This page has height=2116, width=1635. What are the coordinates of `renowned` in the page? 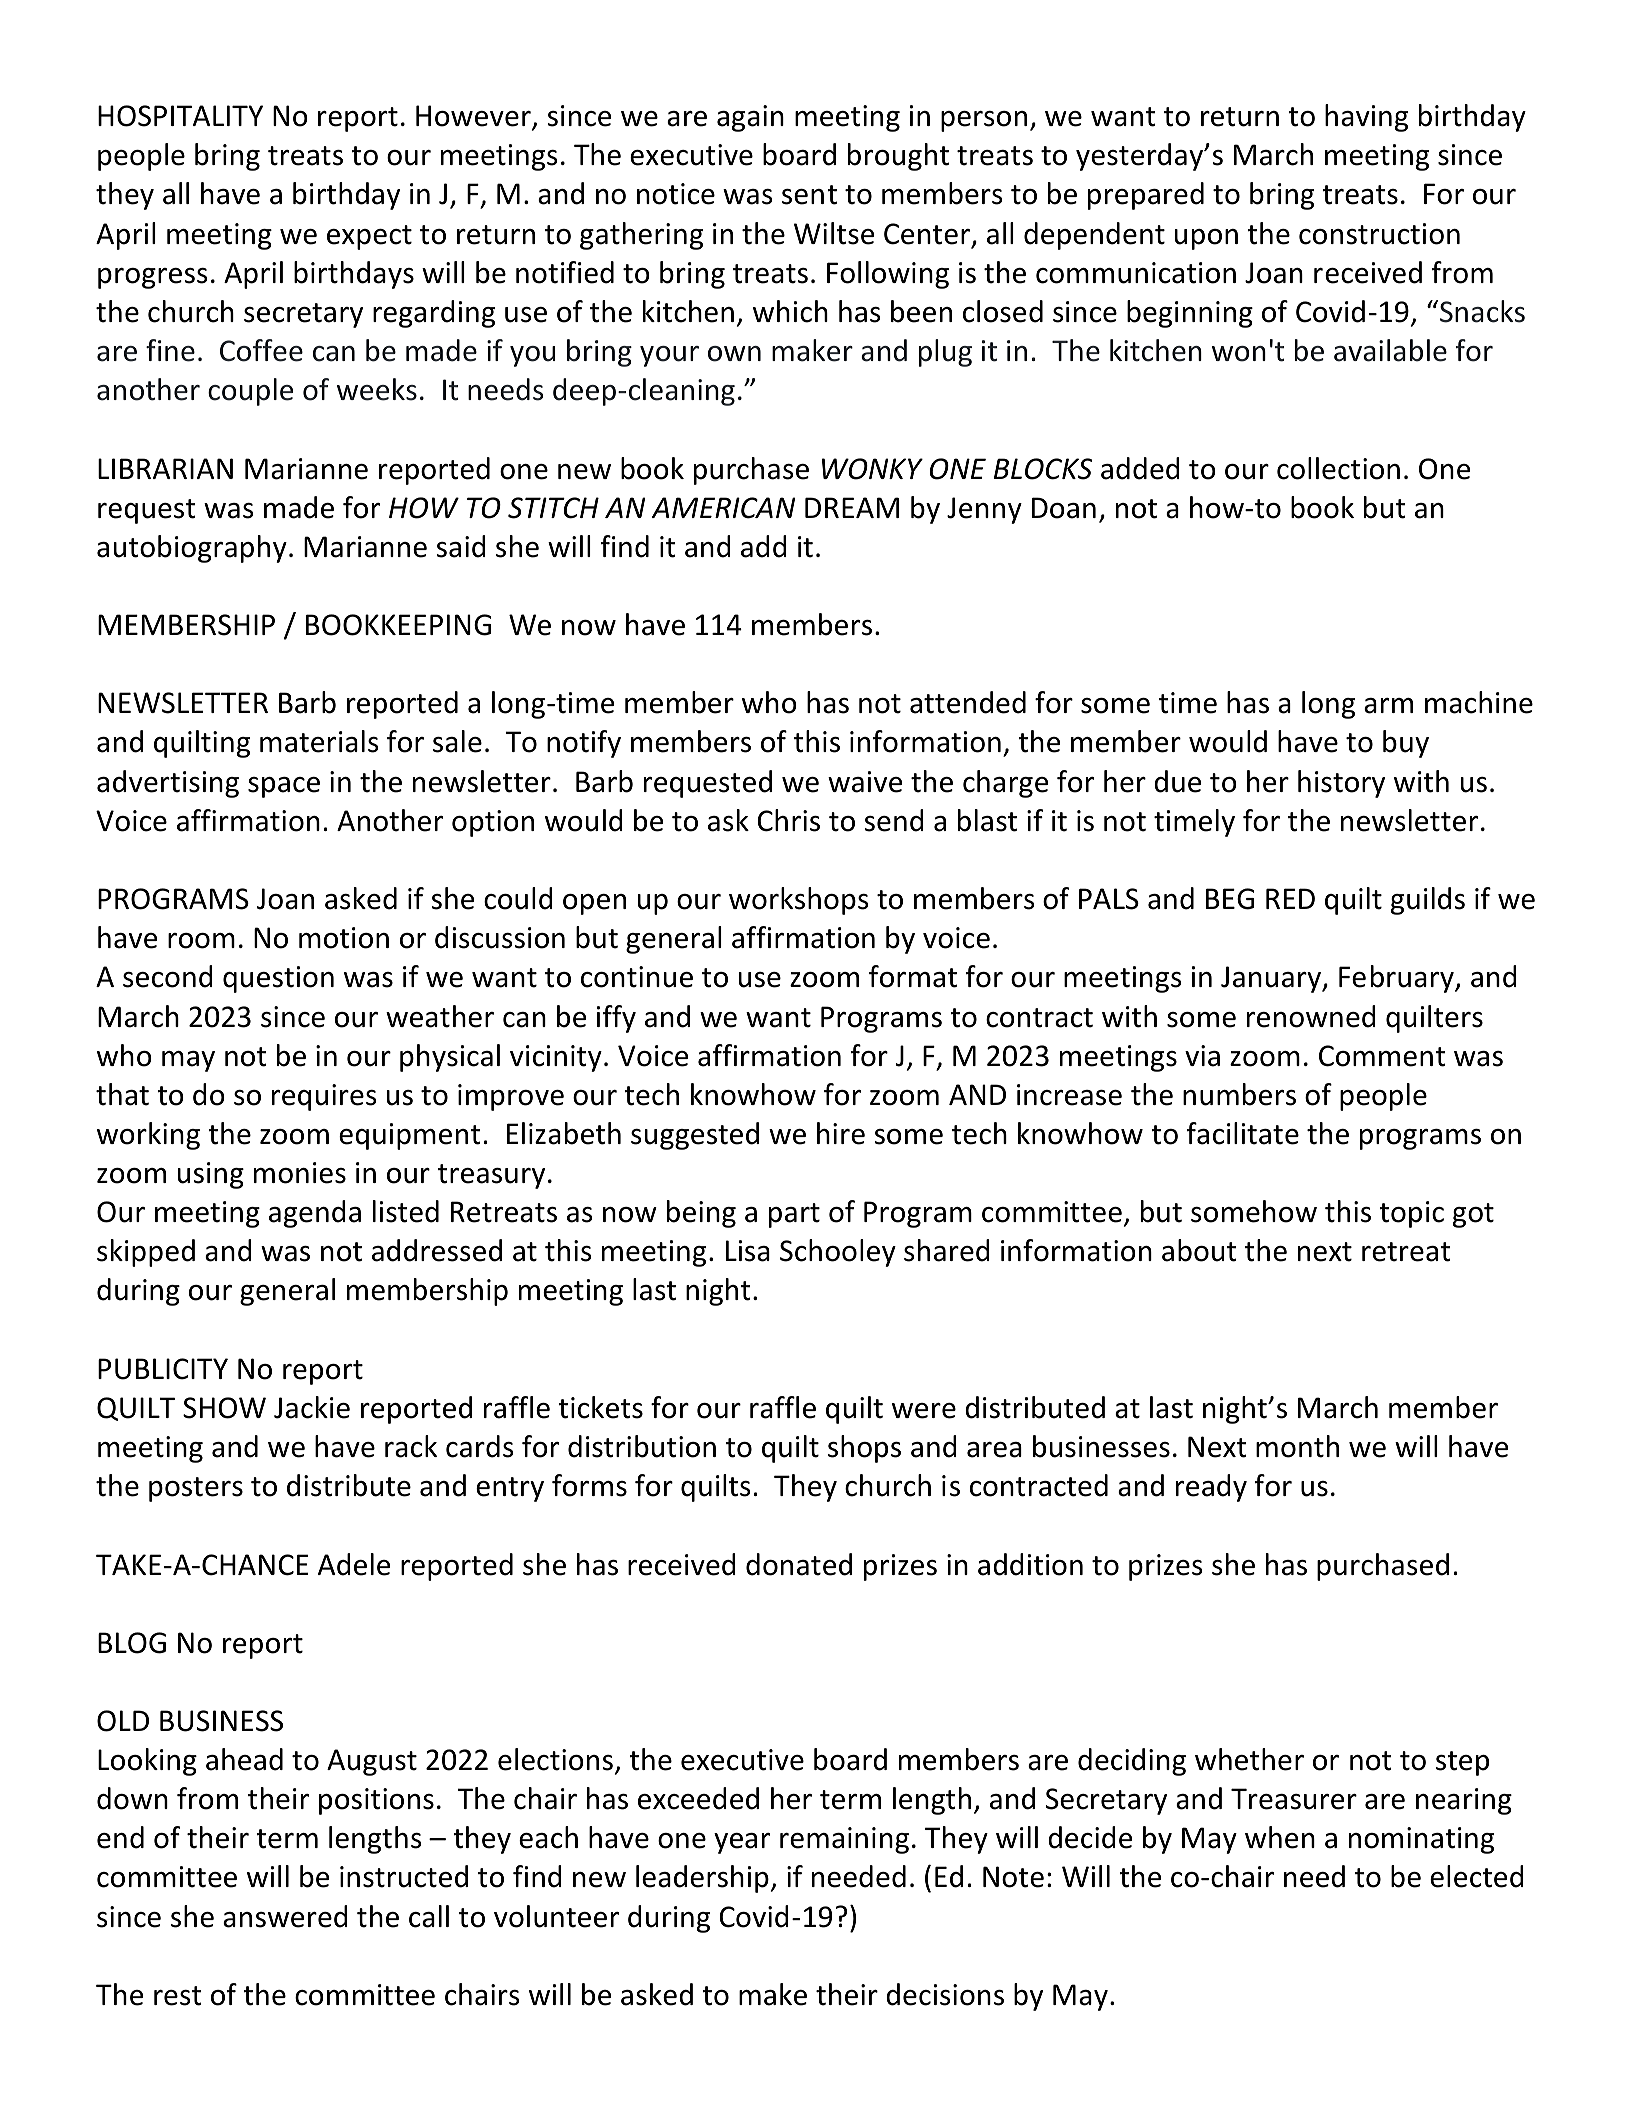 It's located at (1311, 1016).
